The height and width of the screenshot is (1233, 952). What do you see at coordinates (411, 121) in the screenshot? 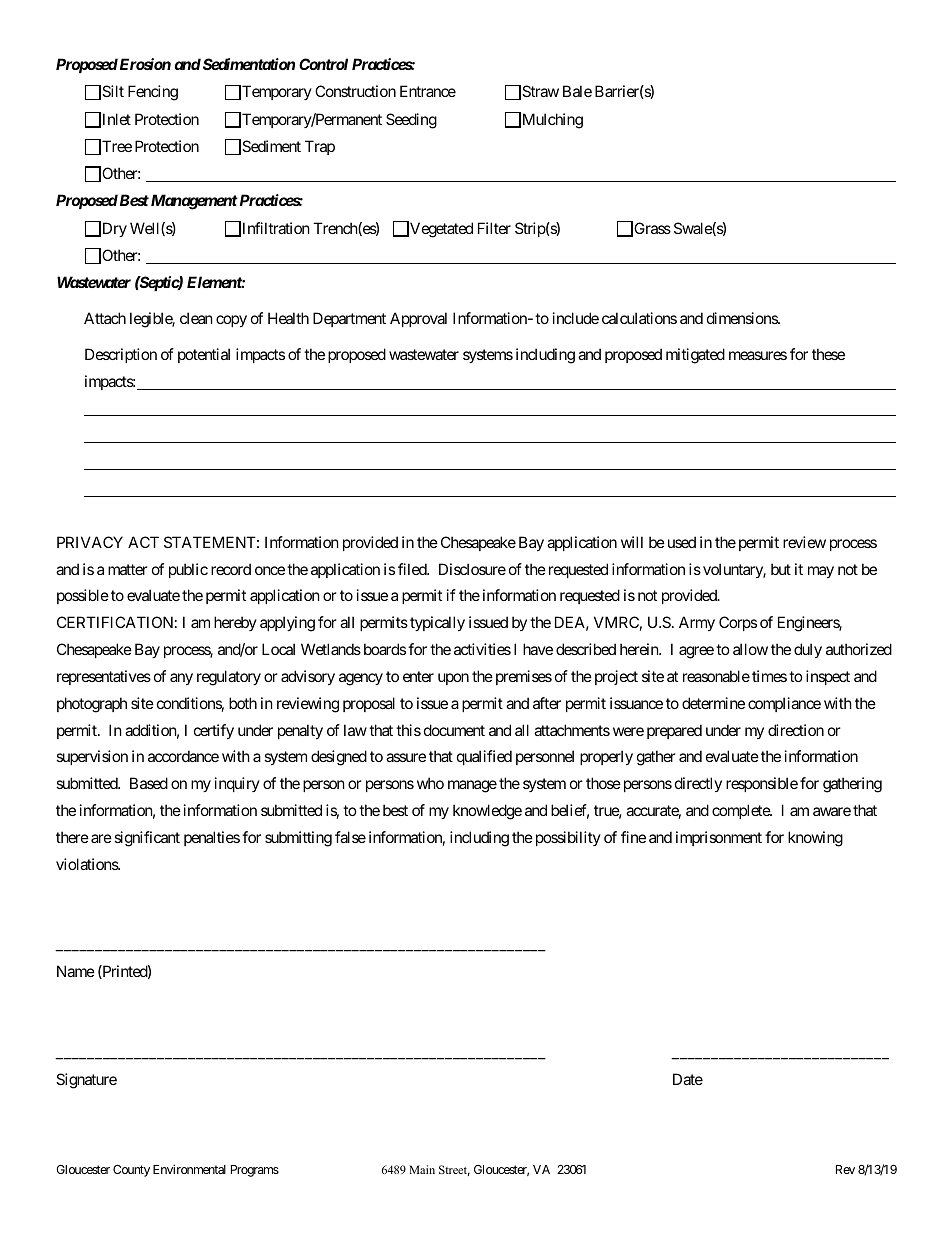
I see `Seeding` at bounding box center [411, 121].
